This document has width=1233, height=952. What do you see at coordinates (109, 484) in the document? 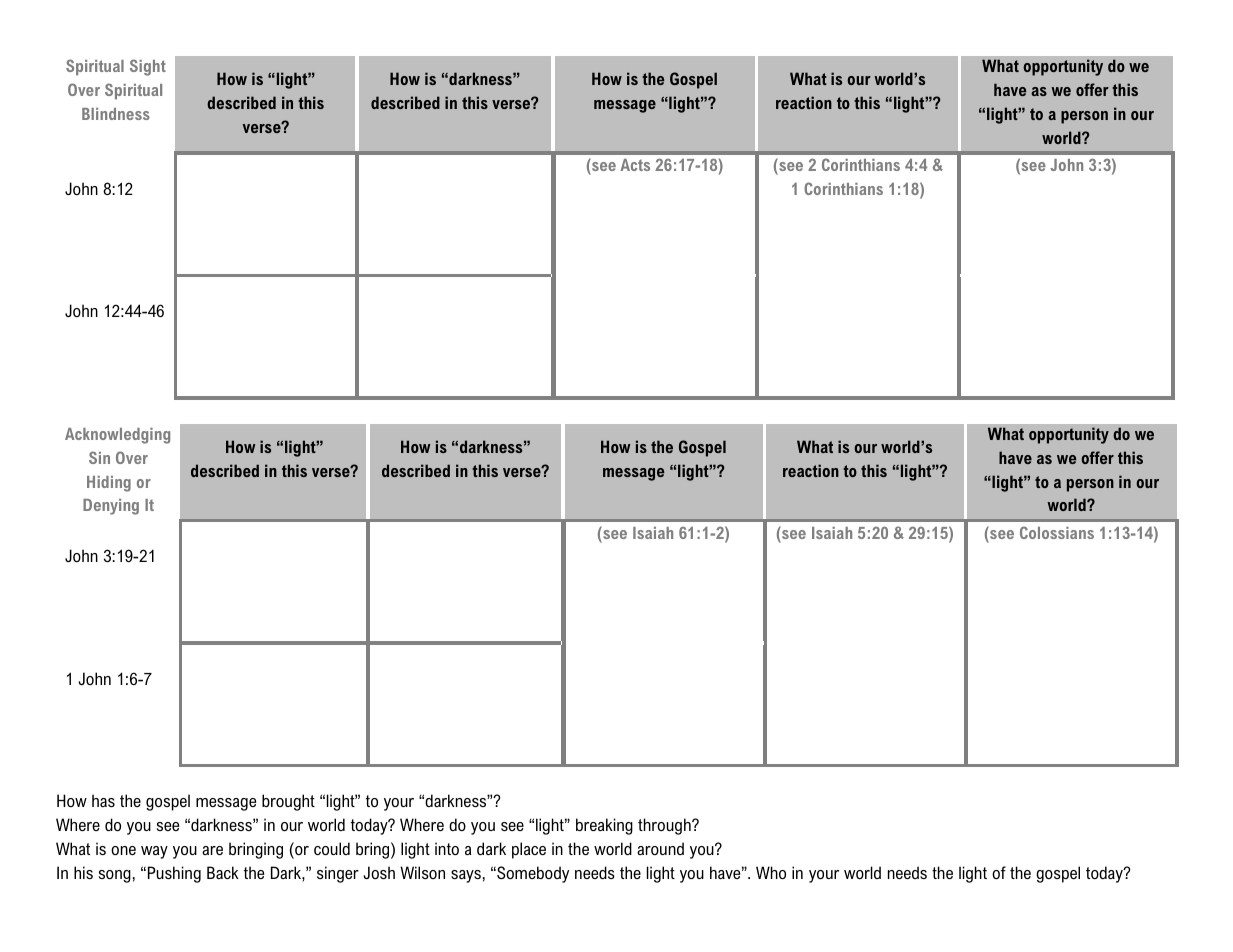
I see `Hiding` at bounding box center [109, 484].
